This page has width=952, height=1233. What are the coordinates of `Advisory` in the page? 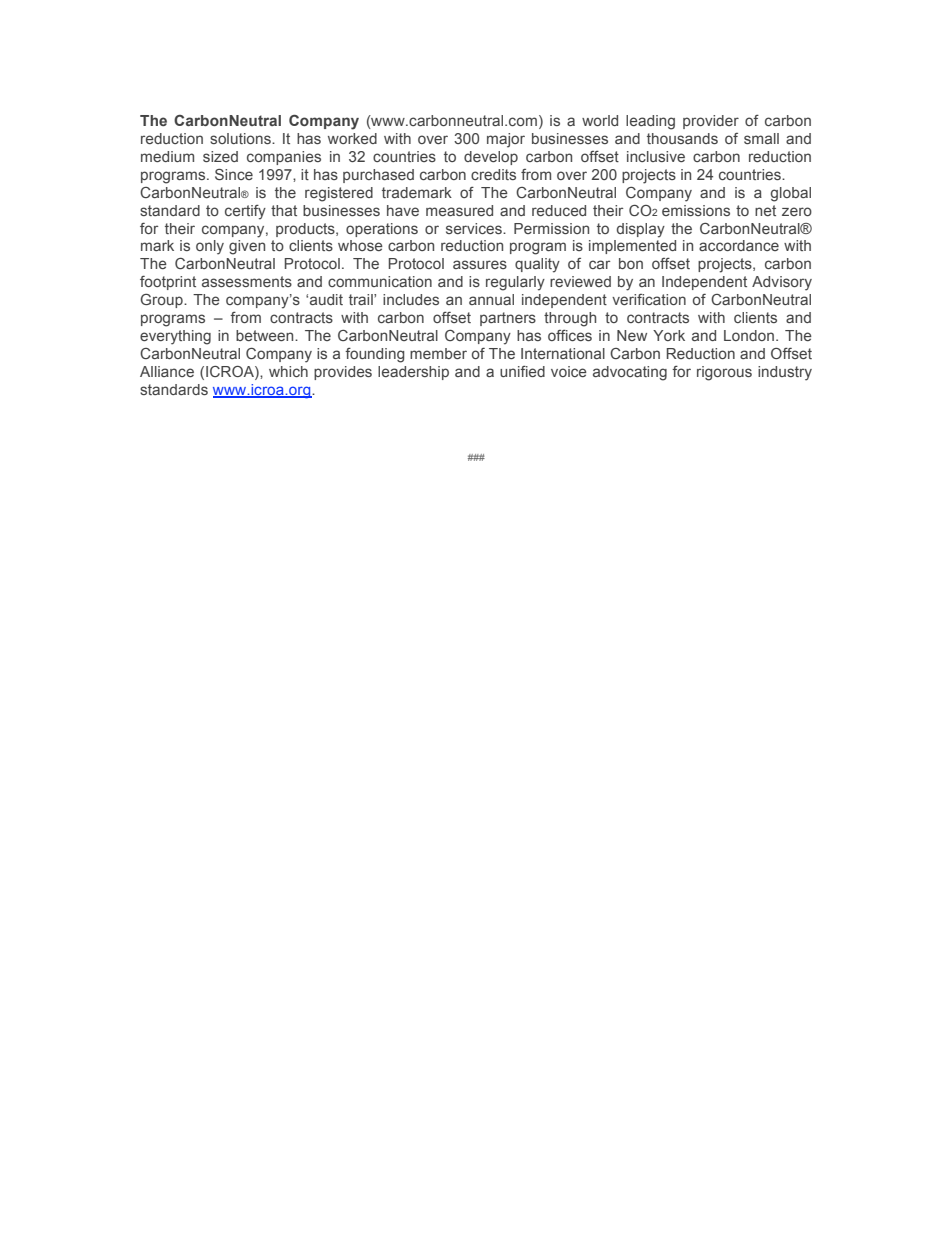 It's located at (782, 283).
